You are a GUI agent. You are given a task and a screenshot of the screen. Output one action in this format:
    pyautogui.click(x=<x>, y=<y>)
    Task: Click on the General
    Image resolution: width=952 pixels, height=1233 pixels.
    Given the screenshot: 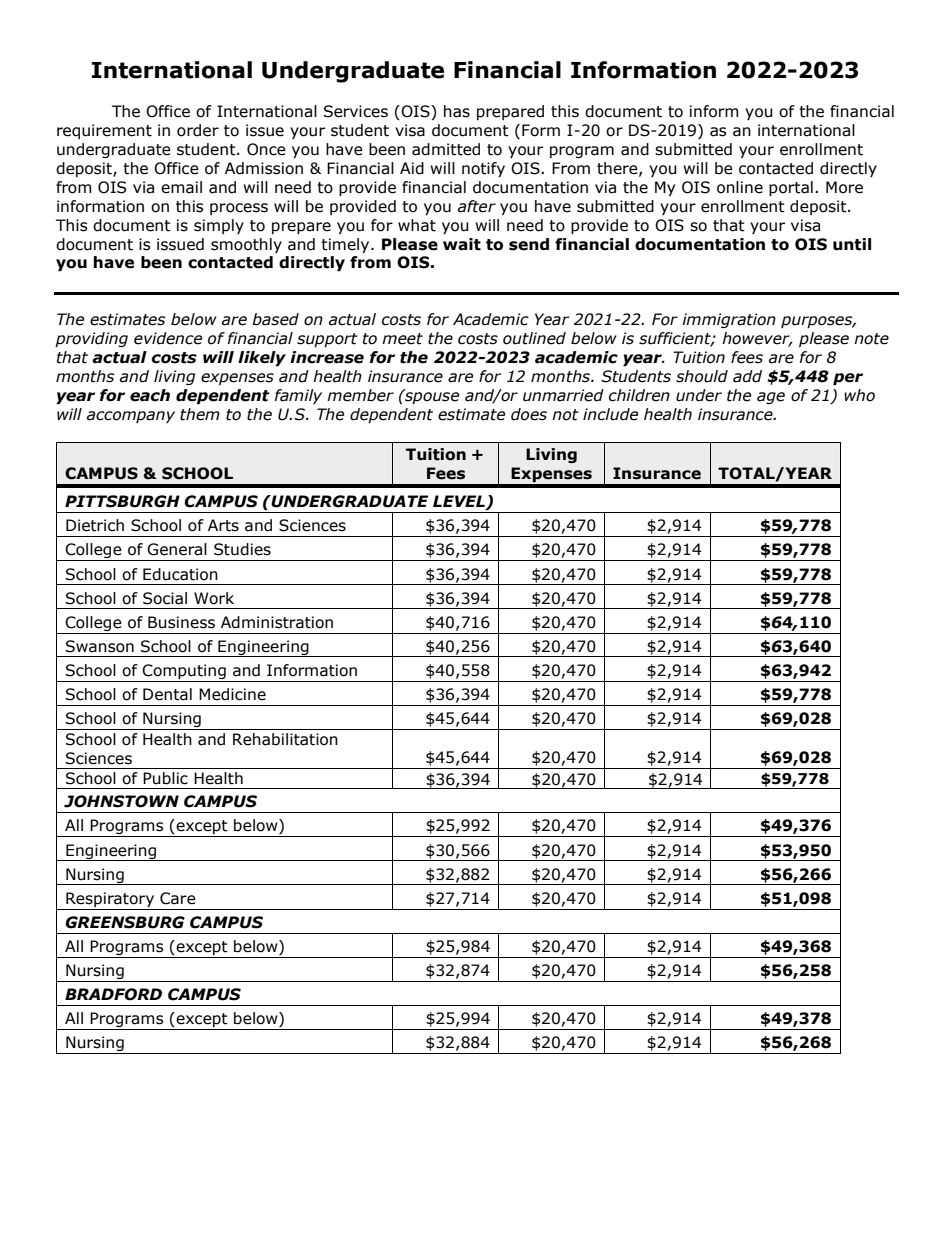 What is the action you would take?
    pyautogui.click(x=177, y=549)
